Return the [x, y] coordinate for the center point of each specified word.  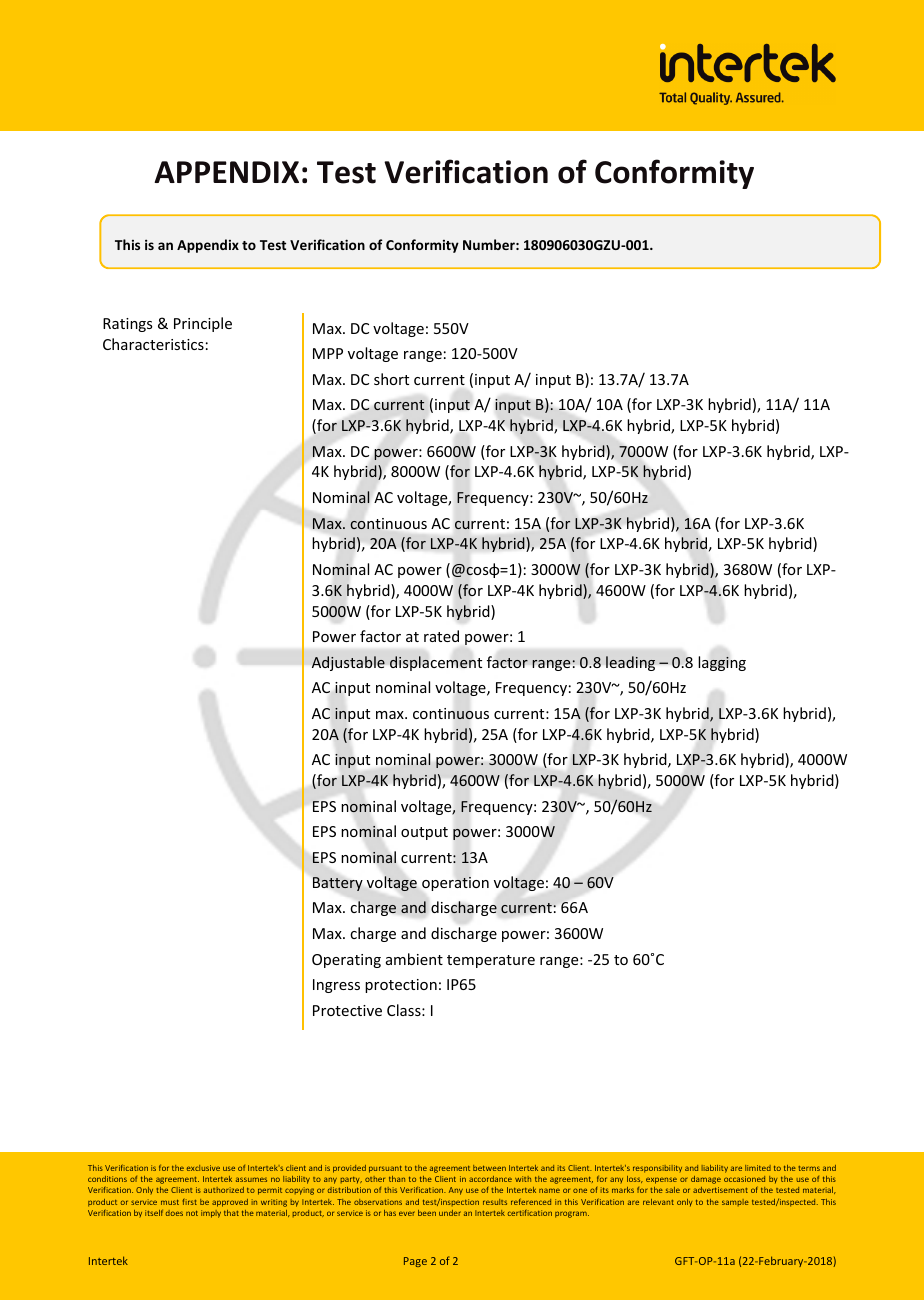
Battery [338, 884]
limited [758, 1168]
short [391, 379]
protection [401, 986]
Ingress [336, 986]
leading [630, 663]
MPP [328, 353]
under [450, 1213]
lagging [722, 663]
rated [441, 636]
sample [735, 1202]
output [424, 833]
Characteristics [153, 344]
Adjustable [348, 663]
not [192, 1213]
